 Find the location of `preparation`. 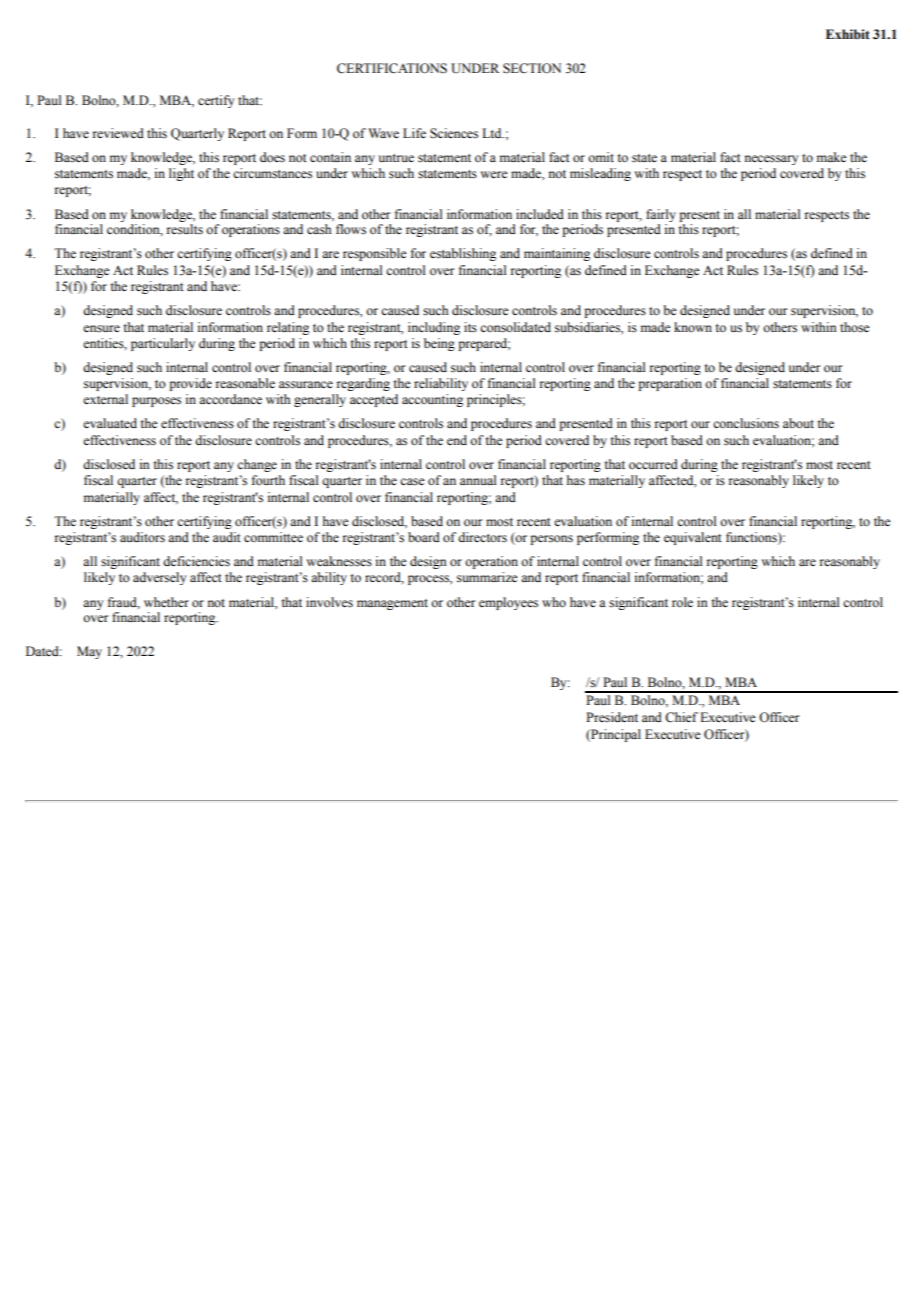

preparation is located at coordinates (670, 384).
